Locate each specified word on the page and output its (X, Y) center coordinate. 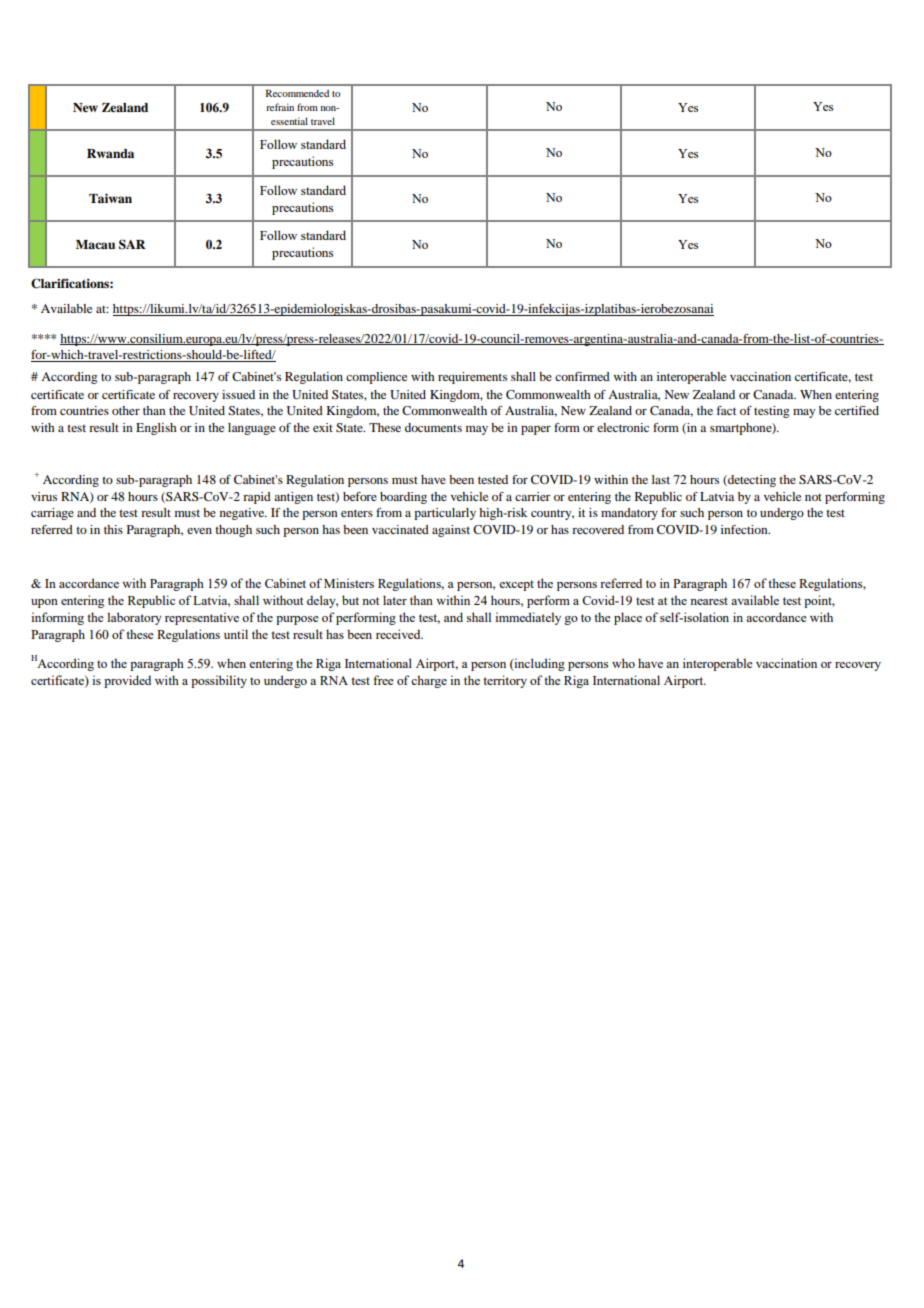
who (623, 663)
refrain (280, 107)
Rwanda (110, 153)
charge (429, 681)
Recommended (297, 93)
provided (127, 681)
